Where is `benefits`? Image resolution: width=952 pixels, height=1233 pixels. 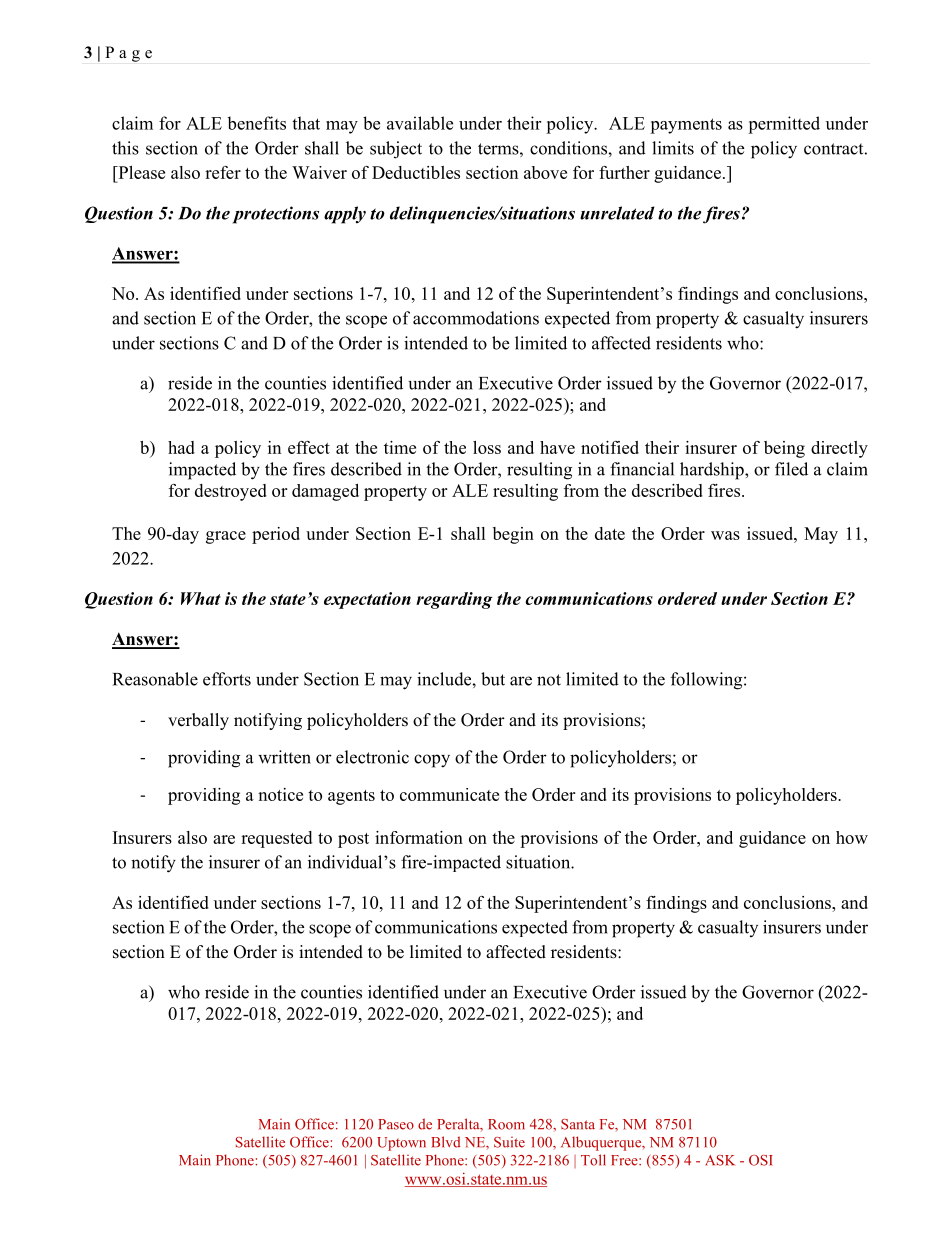 benefits is located at coordinates (256, 123).
